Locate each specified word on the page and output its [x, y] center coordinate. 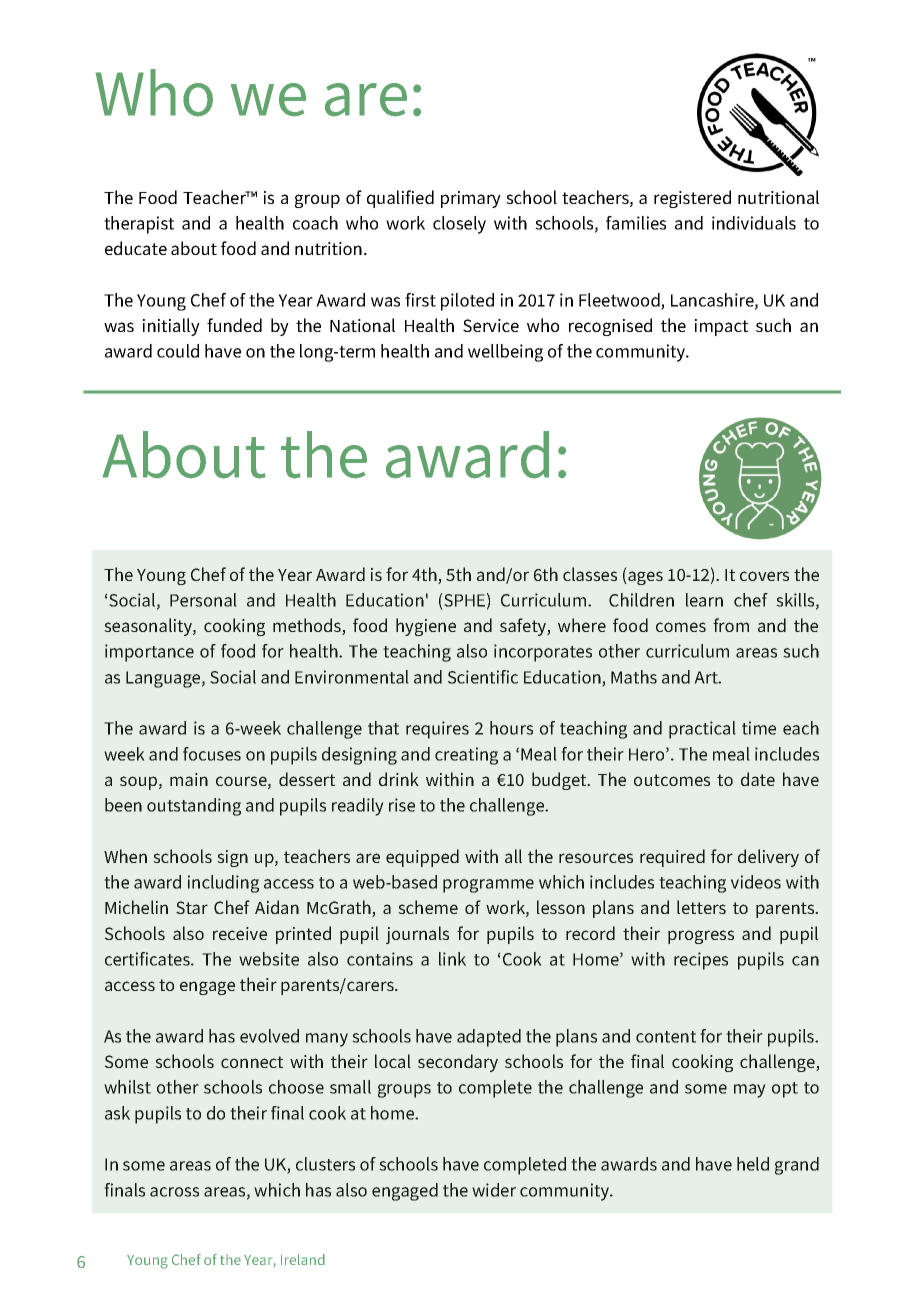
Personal [203, 600]
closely [459, 225]
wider [494, 1190]
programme [488, 886]
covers [764, 576]
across [174, 1192]
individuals [754, 223]
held [753, 1164]
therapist [139, 225]
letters [701, 907]
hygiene [426, 627]
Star [192, 907]
